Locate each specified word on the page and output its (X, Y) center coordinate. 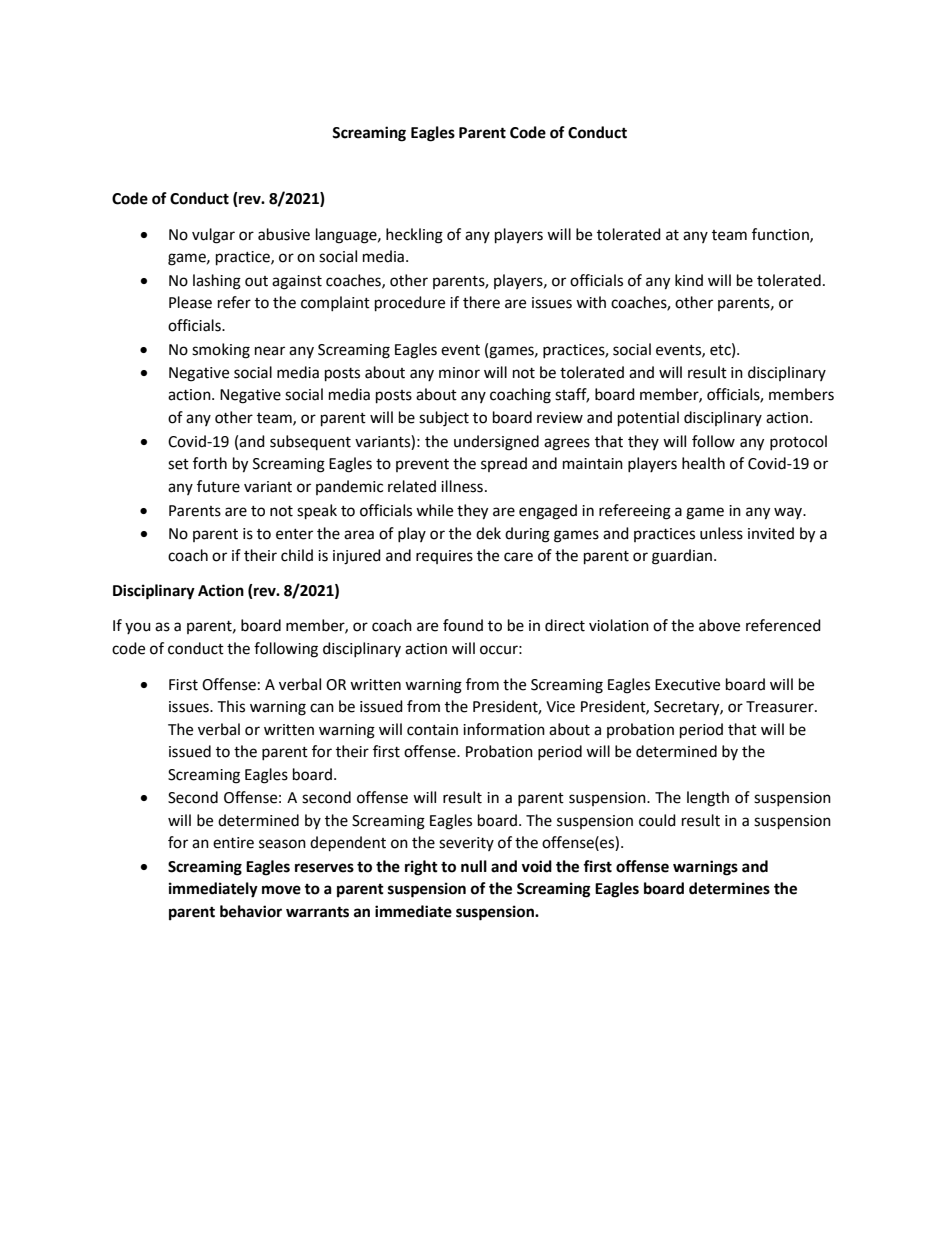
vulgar (213, 236)
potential (648, 419)
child (297, 555)
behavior (251, 911)
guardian (682, 557)
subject (444, 419)
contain (432, 730)
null (474, 866)
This (231, 706)
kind (689, 280)
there (481, 302)
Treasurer (781, 707)
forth (210, 463)
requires (444, 557)
